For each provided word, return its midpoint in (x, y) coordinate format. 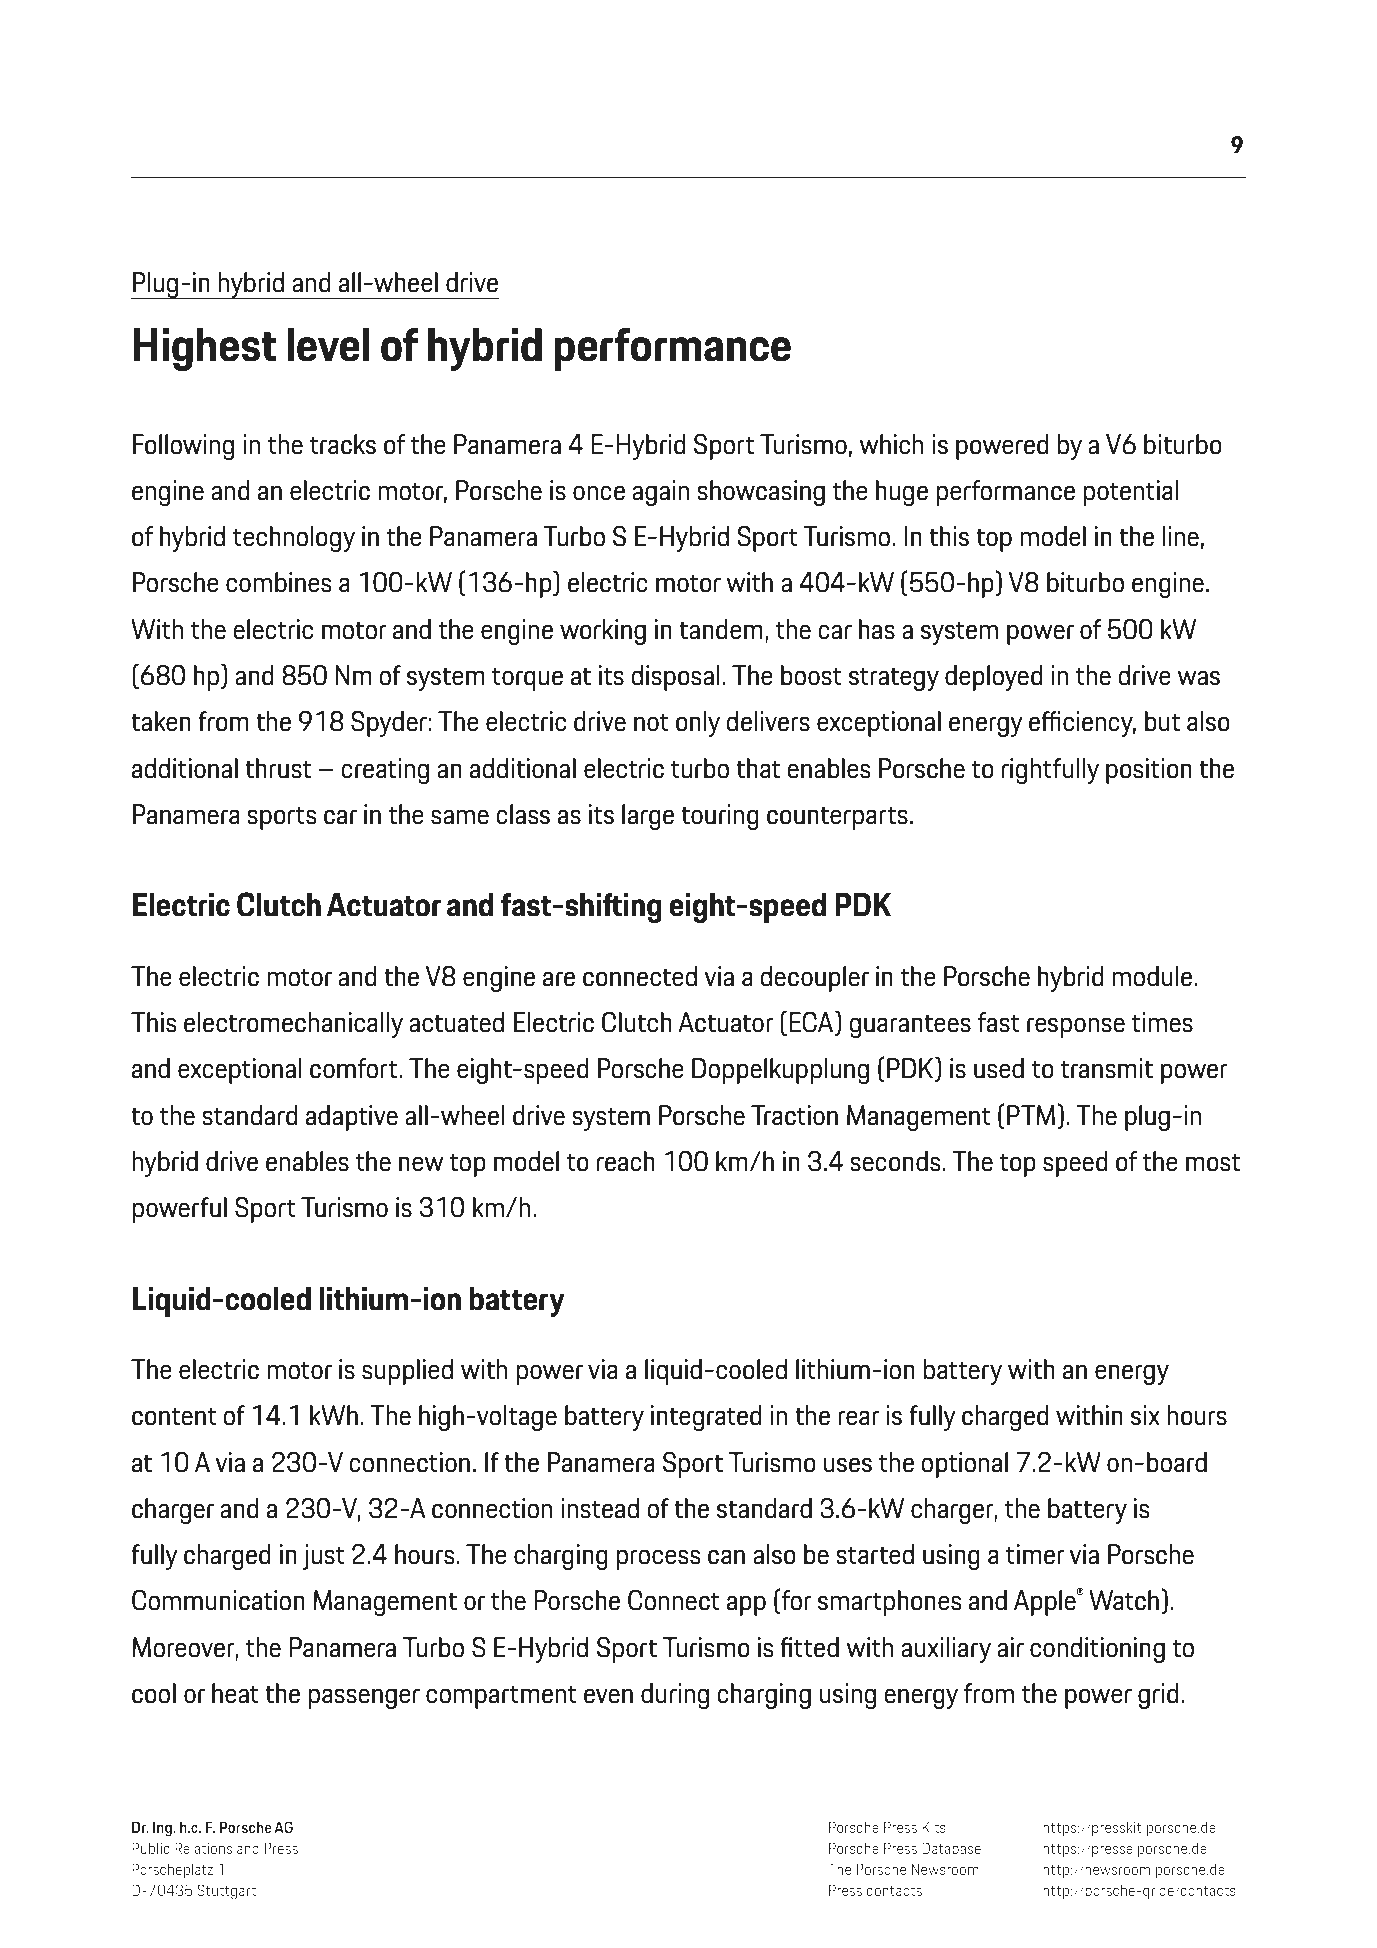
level (328, 345)
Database (951, 1848)
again (660, 493)
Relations (203, 1848)
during (675, 1696)
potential (1131, 493)
